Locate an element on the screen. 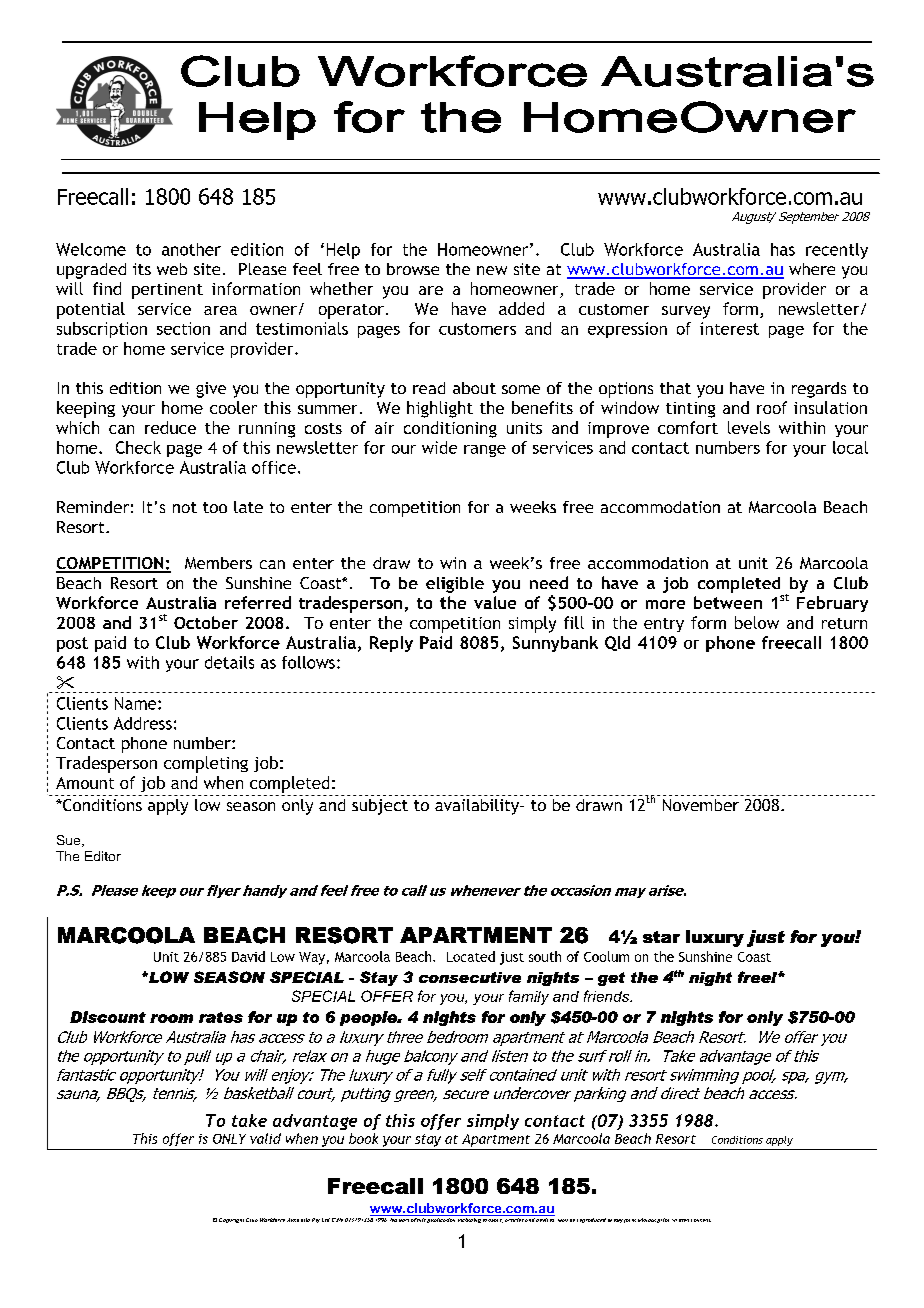 This screenshot has height=1308, width=924. Located is located at coordinates (471, 956).
